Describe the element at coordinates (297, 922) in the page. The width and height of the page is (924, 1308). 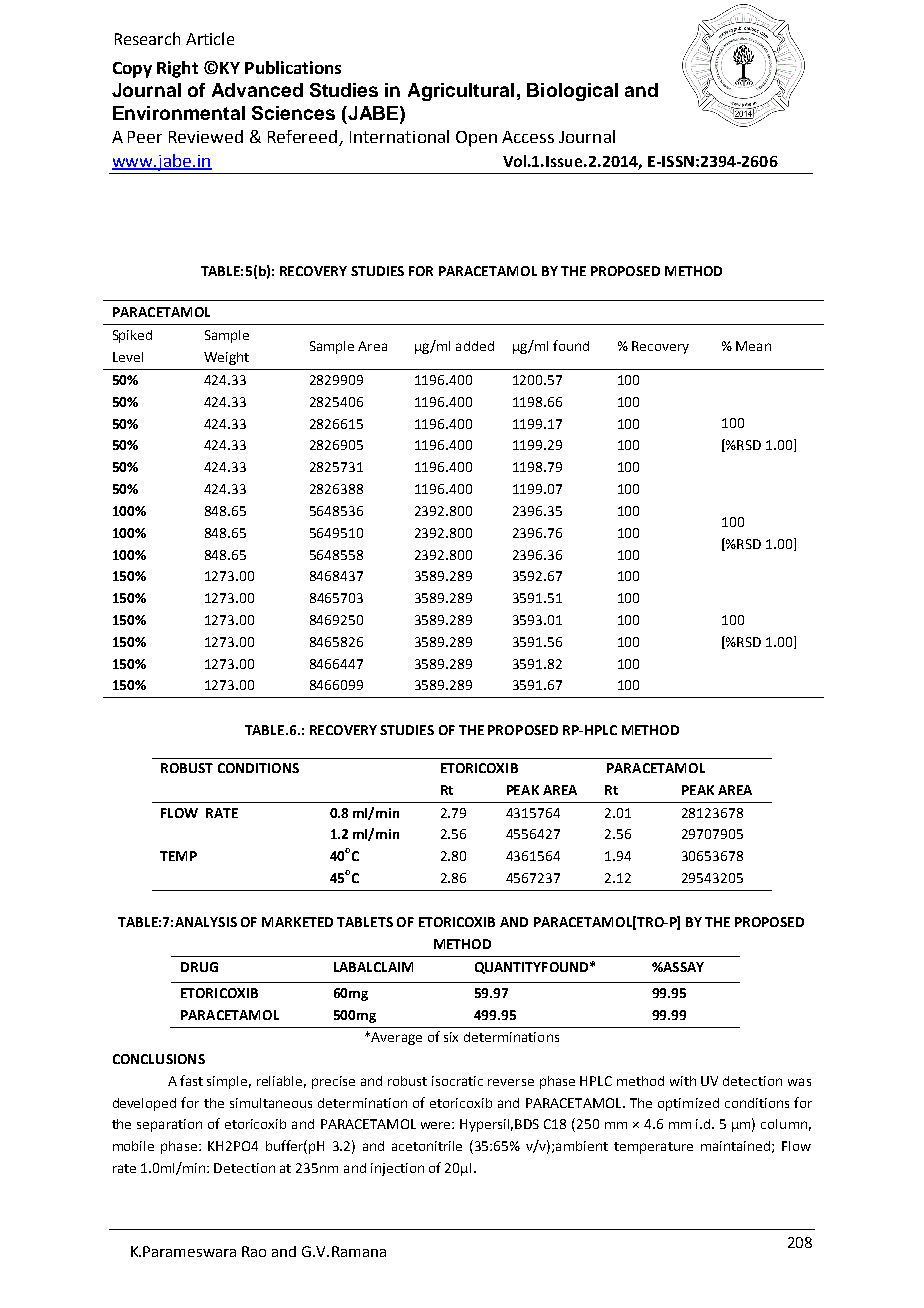
I see `MARKETED` at that location.
